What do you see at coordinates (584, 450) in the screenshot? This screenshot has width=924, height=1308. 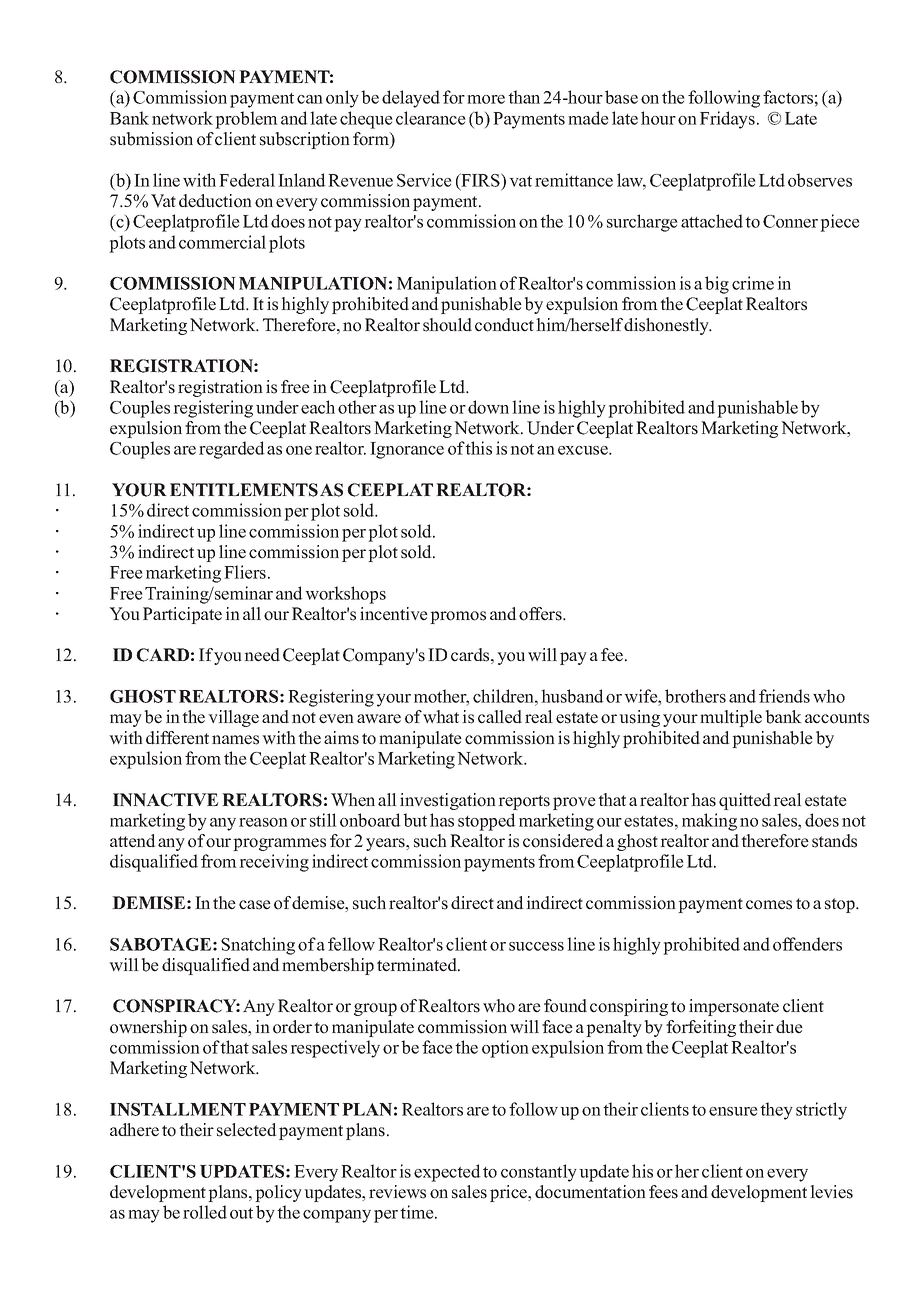 I see `excuse` at bounding box center [584, 450].
